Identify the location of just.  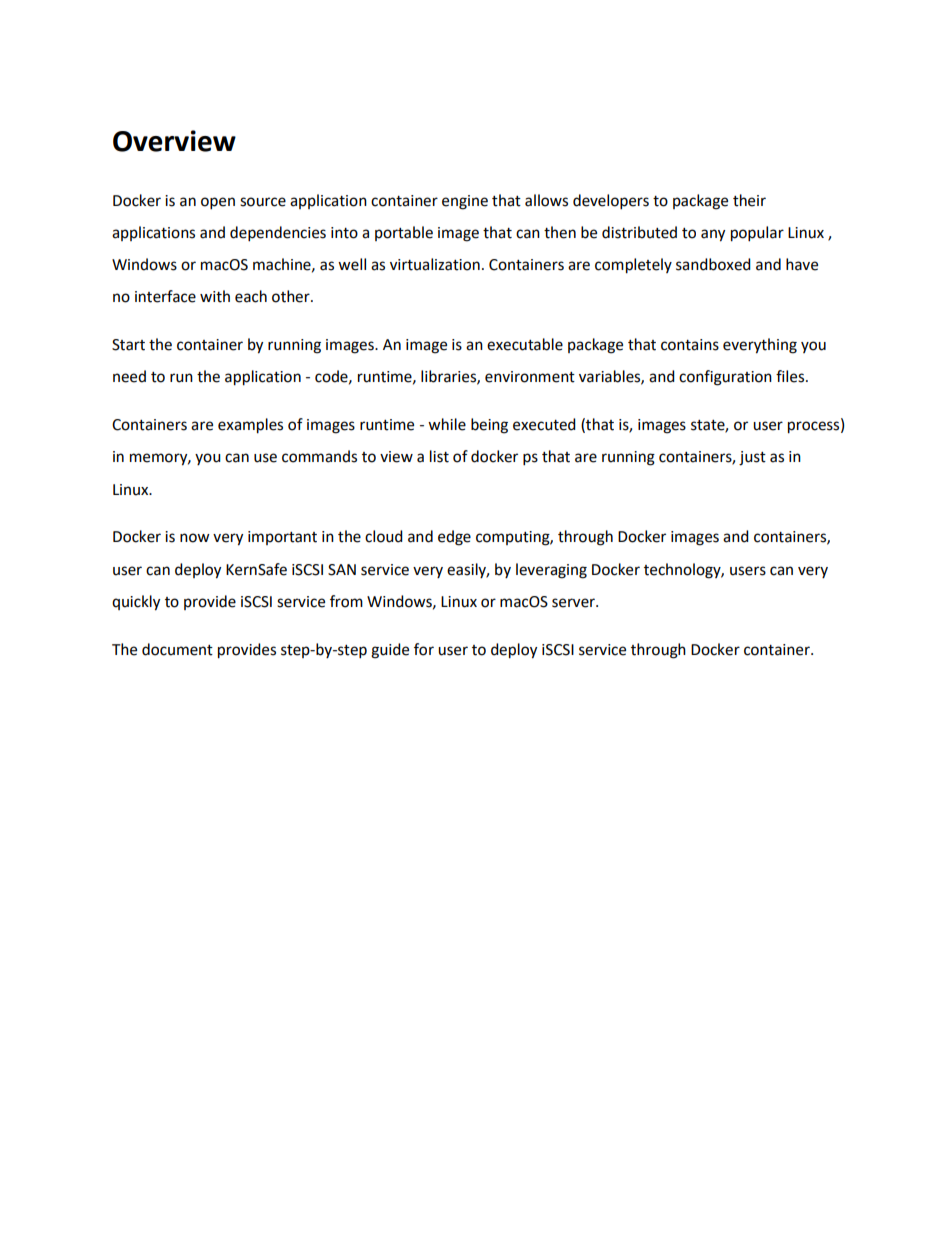
(752, 458).
